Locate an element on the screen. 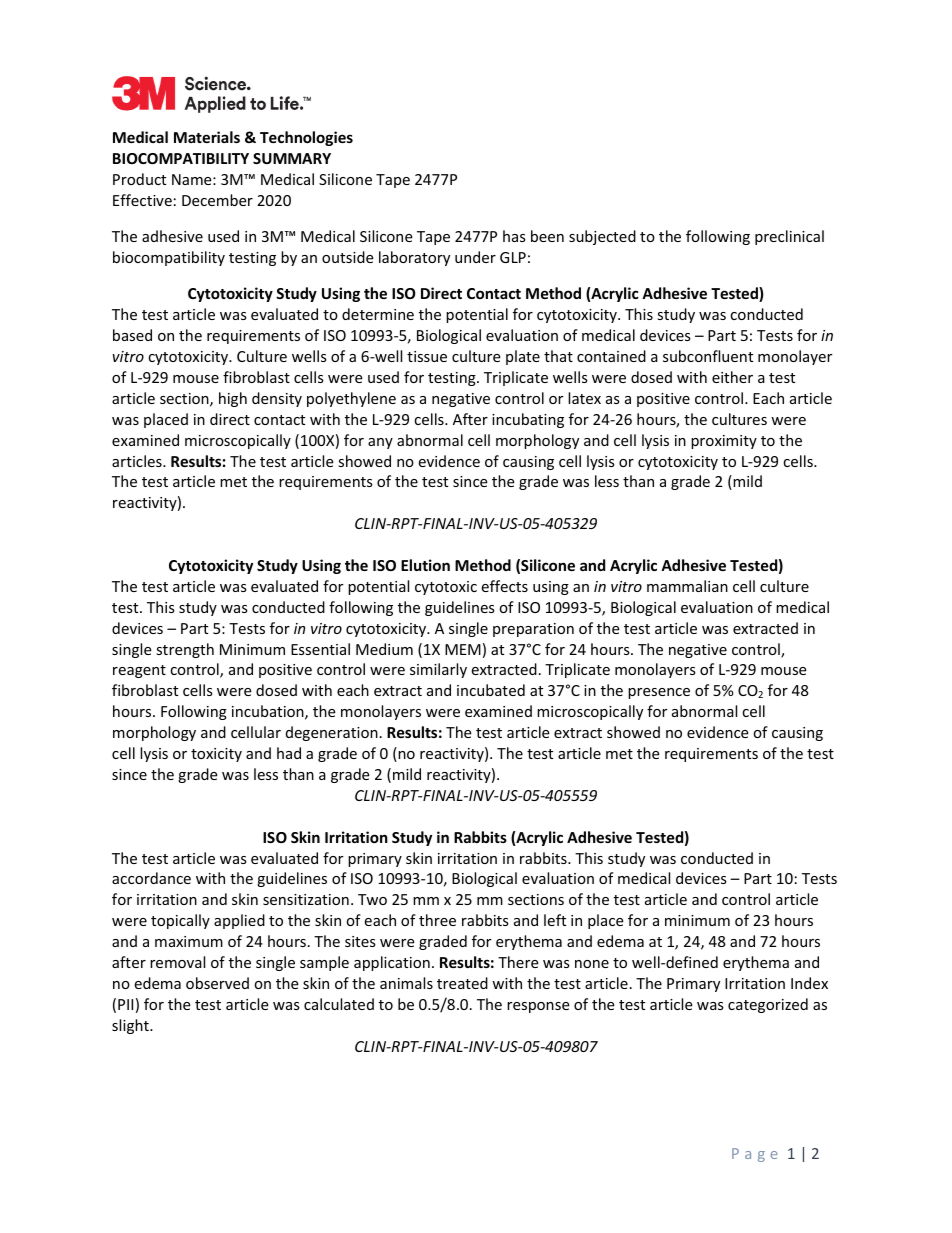  proximity is located at coordinates (724, 442).
